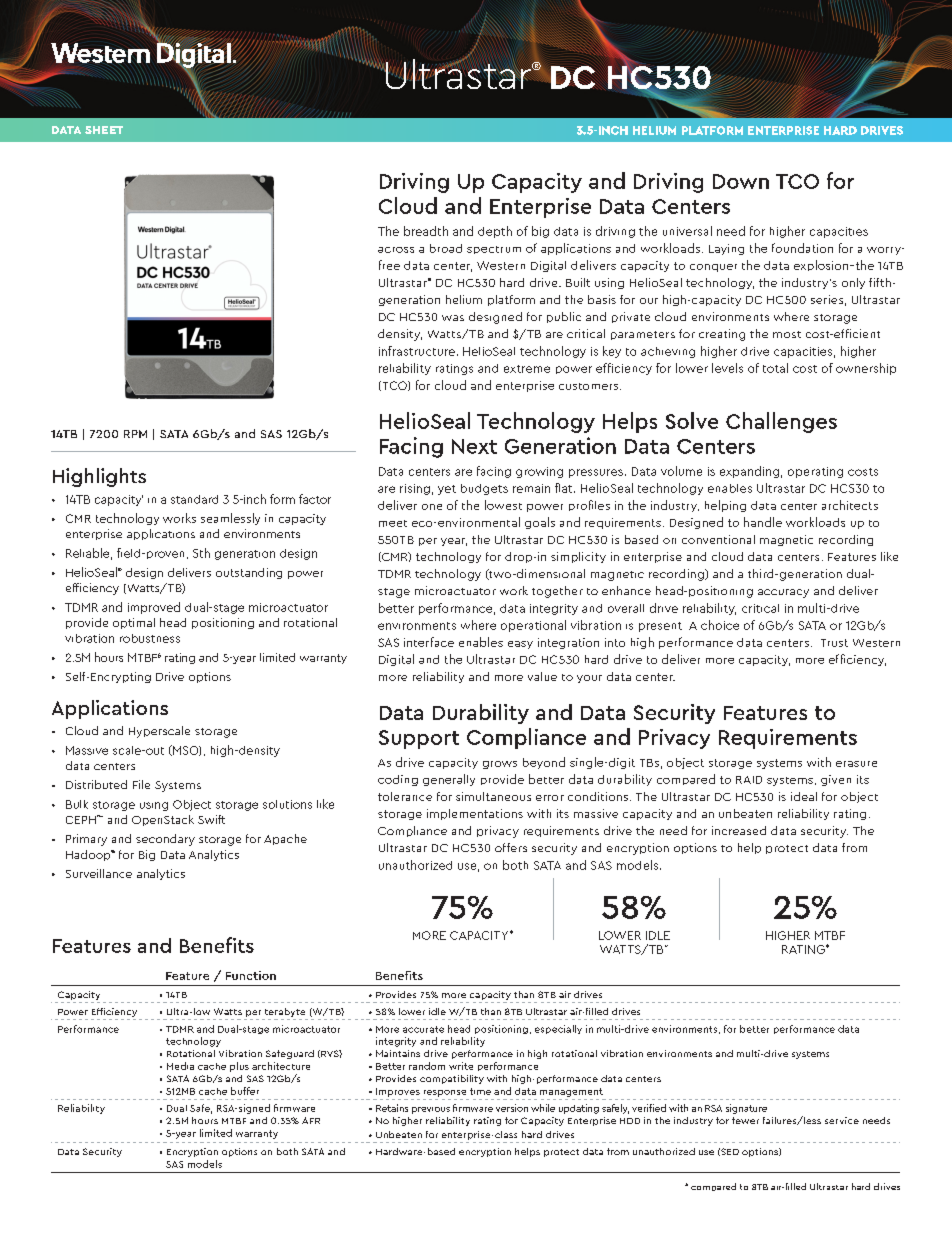  Describe the element at coordinates (511, 847) in the image. I see `offers` at that location.
